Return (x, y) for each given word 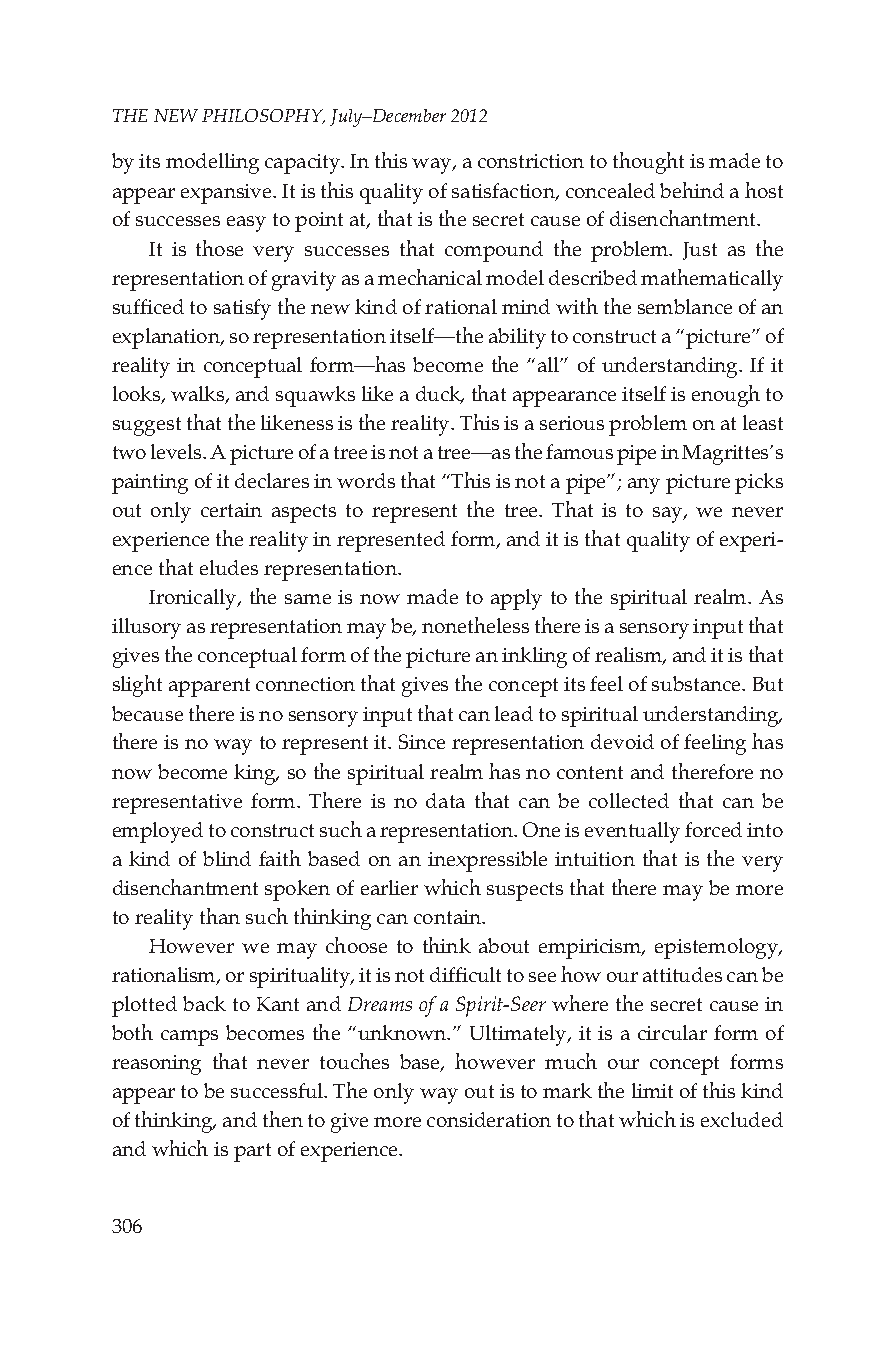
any (644, 486)
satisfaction (505, 192)
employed (158, 832)
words (366, 480)
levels (177, 451)
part (252, 1152)
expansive (227, 194)
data (445, 800)
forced (713, 829)
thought (648, 163)
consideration (489, 1119)
